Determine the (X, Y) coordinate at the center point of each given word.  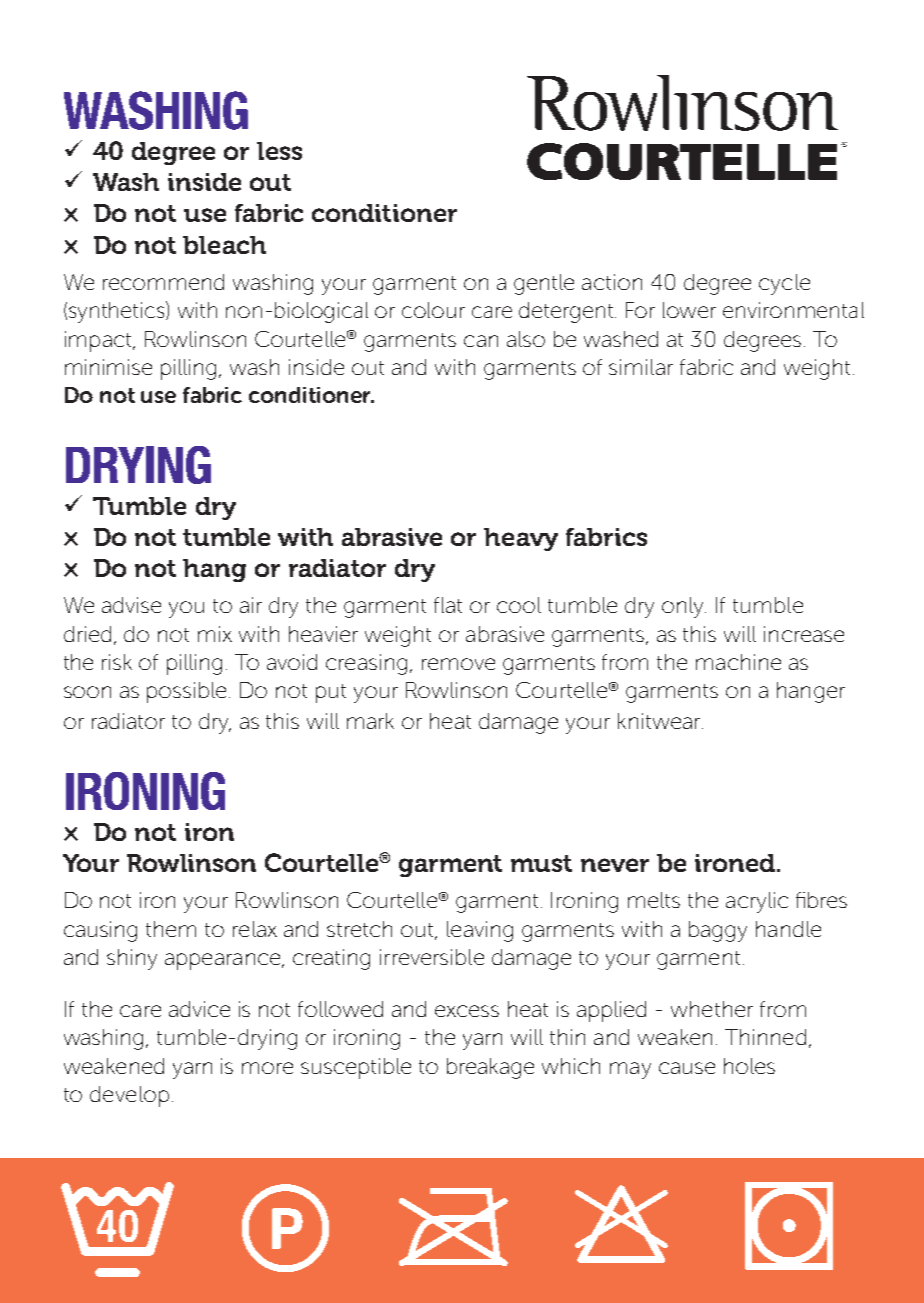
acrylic (757, 902)
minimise (108, 367)
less (279, 151)
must (541, 863)
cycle (784, 284)
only (684, 607)
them (171, 929)
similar (641, 367)
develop (129, 1096)
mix (215, 634)
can (481, 341)
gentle (544, 284)
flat (448, 605)
